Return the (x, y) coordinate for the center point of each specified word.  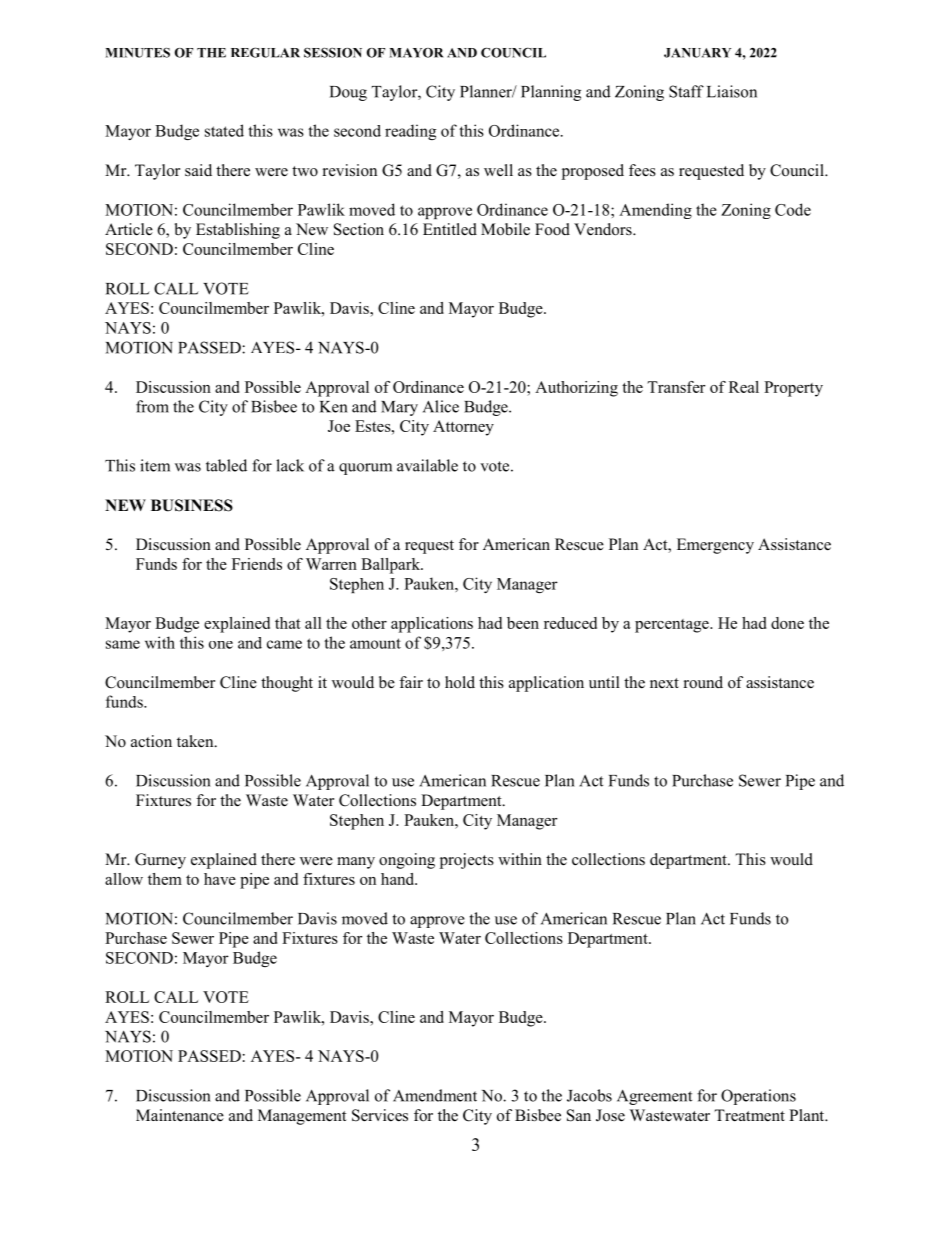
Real (744, 387)
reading (410, 132)
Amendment (435, 1095)
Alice (441, 406)
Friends (257, 564)
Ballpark (392, 566)
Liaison (732, 91)
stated (224, 130)
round (703, 682)
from (152, 406)
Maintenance (180, 1115)
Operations (758, 1097)
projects (467, 861)
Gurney (160, 861)
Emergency (715, 546)
